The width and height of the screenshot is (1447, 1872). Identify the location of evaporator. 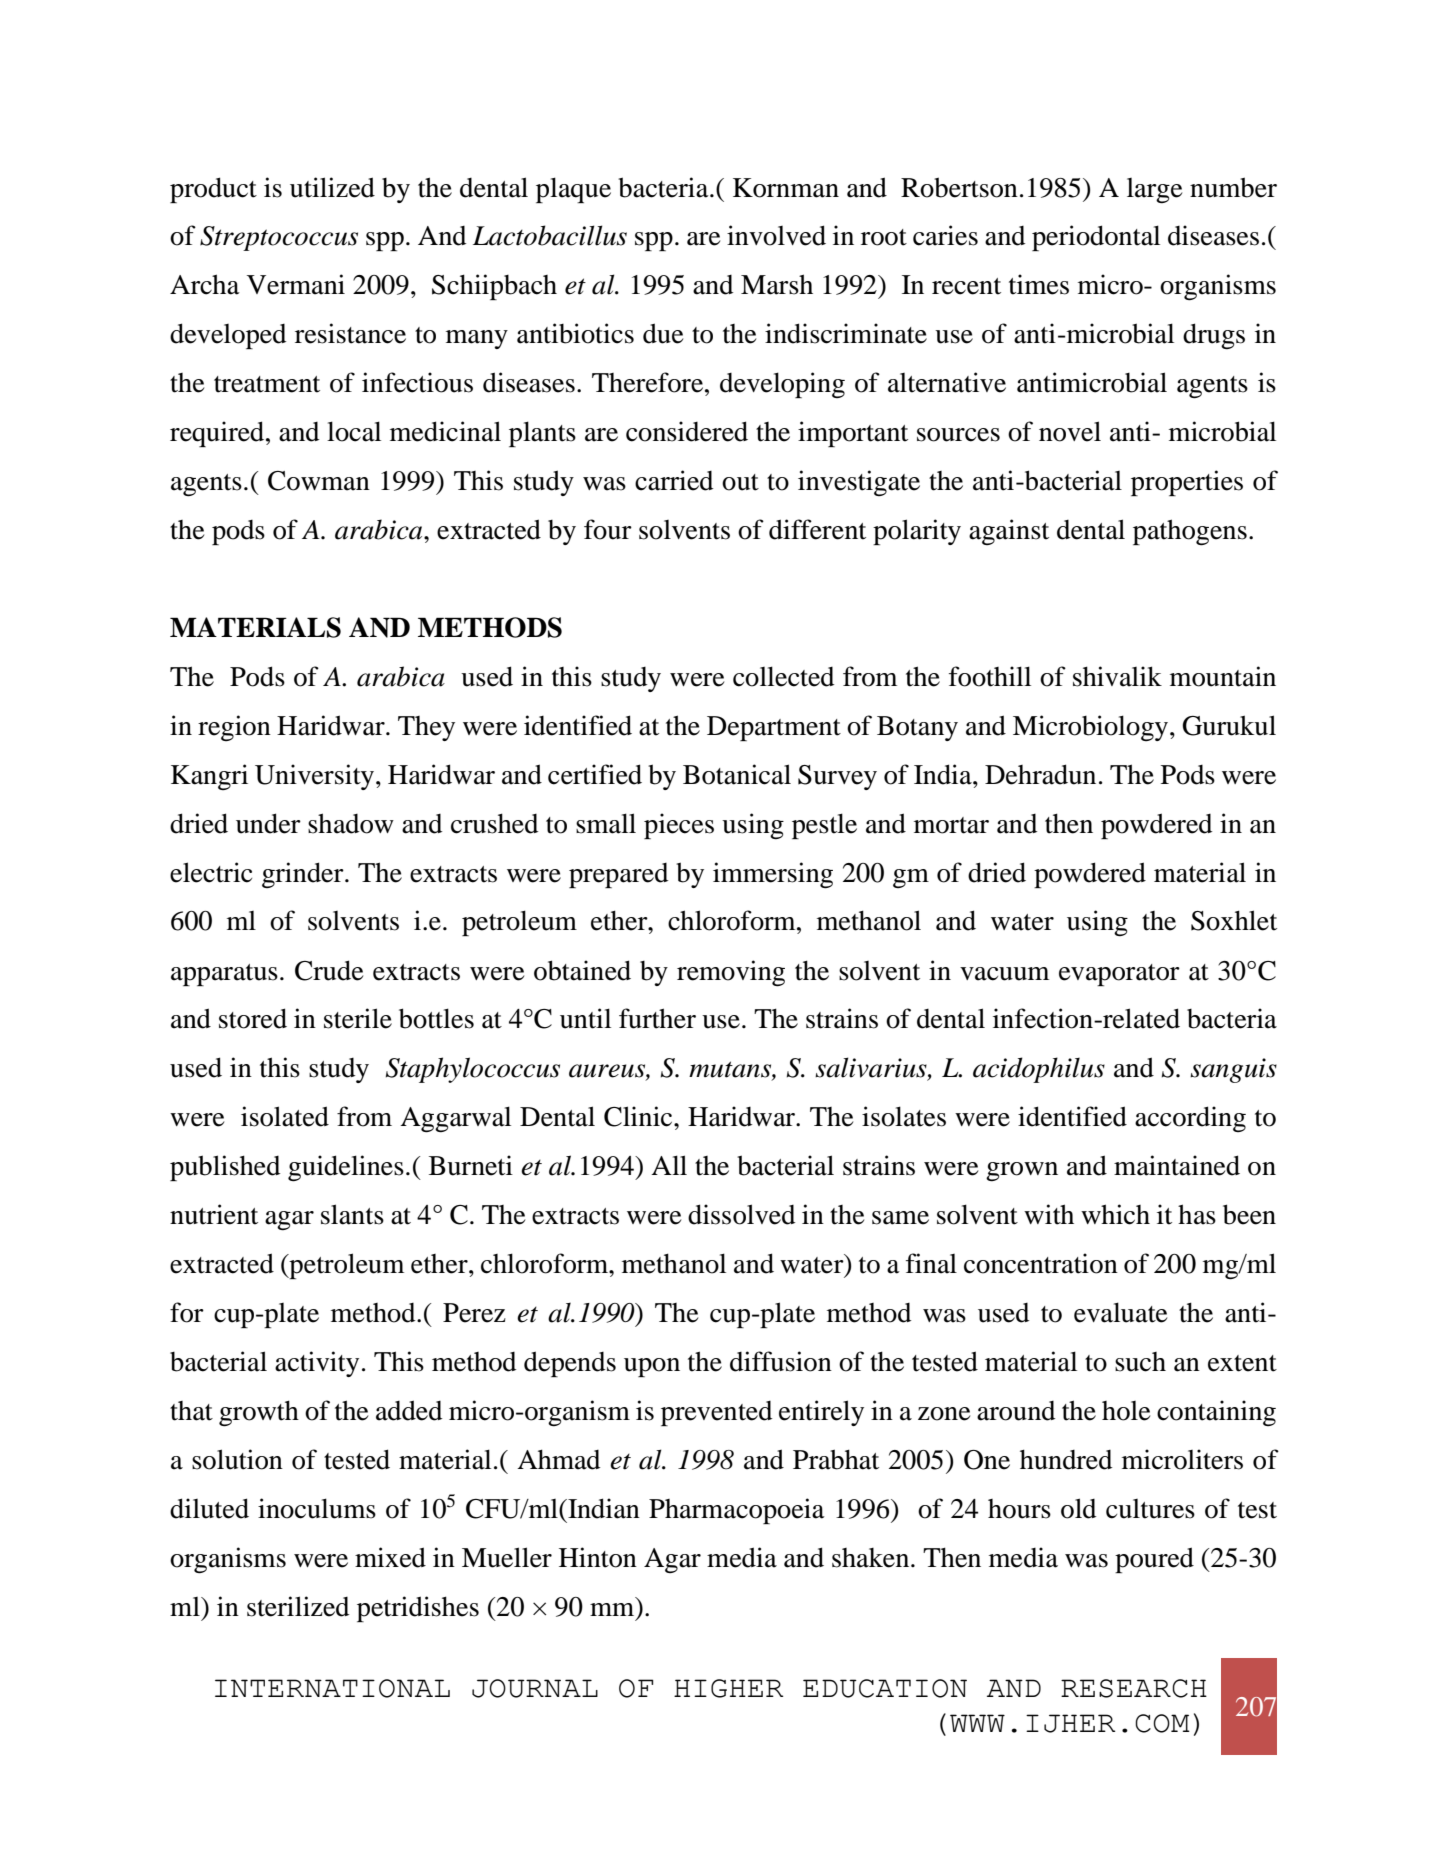
(1119, 975).
